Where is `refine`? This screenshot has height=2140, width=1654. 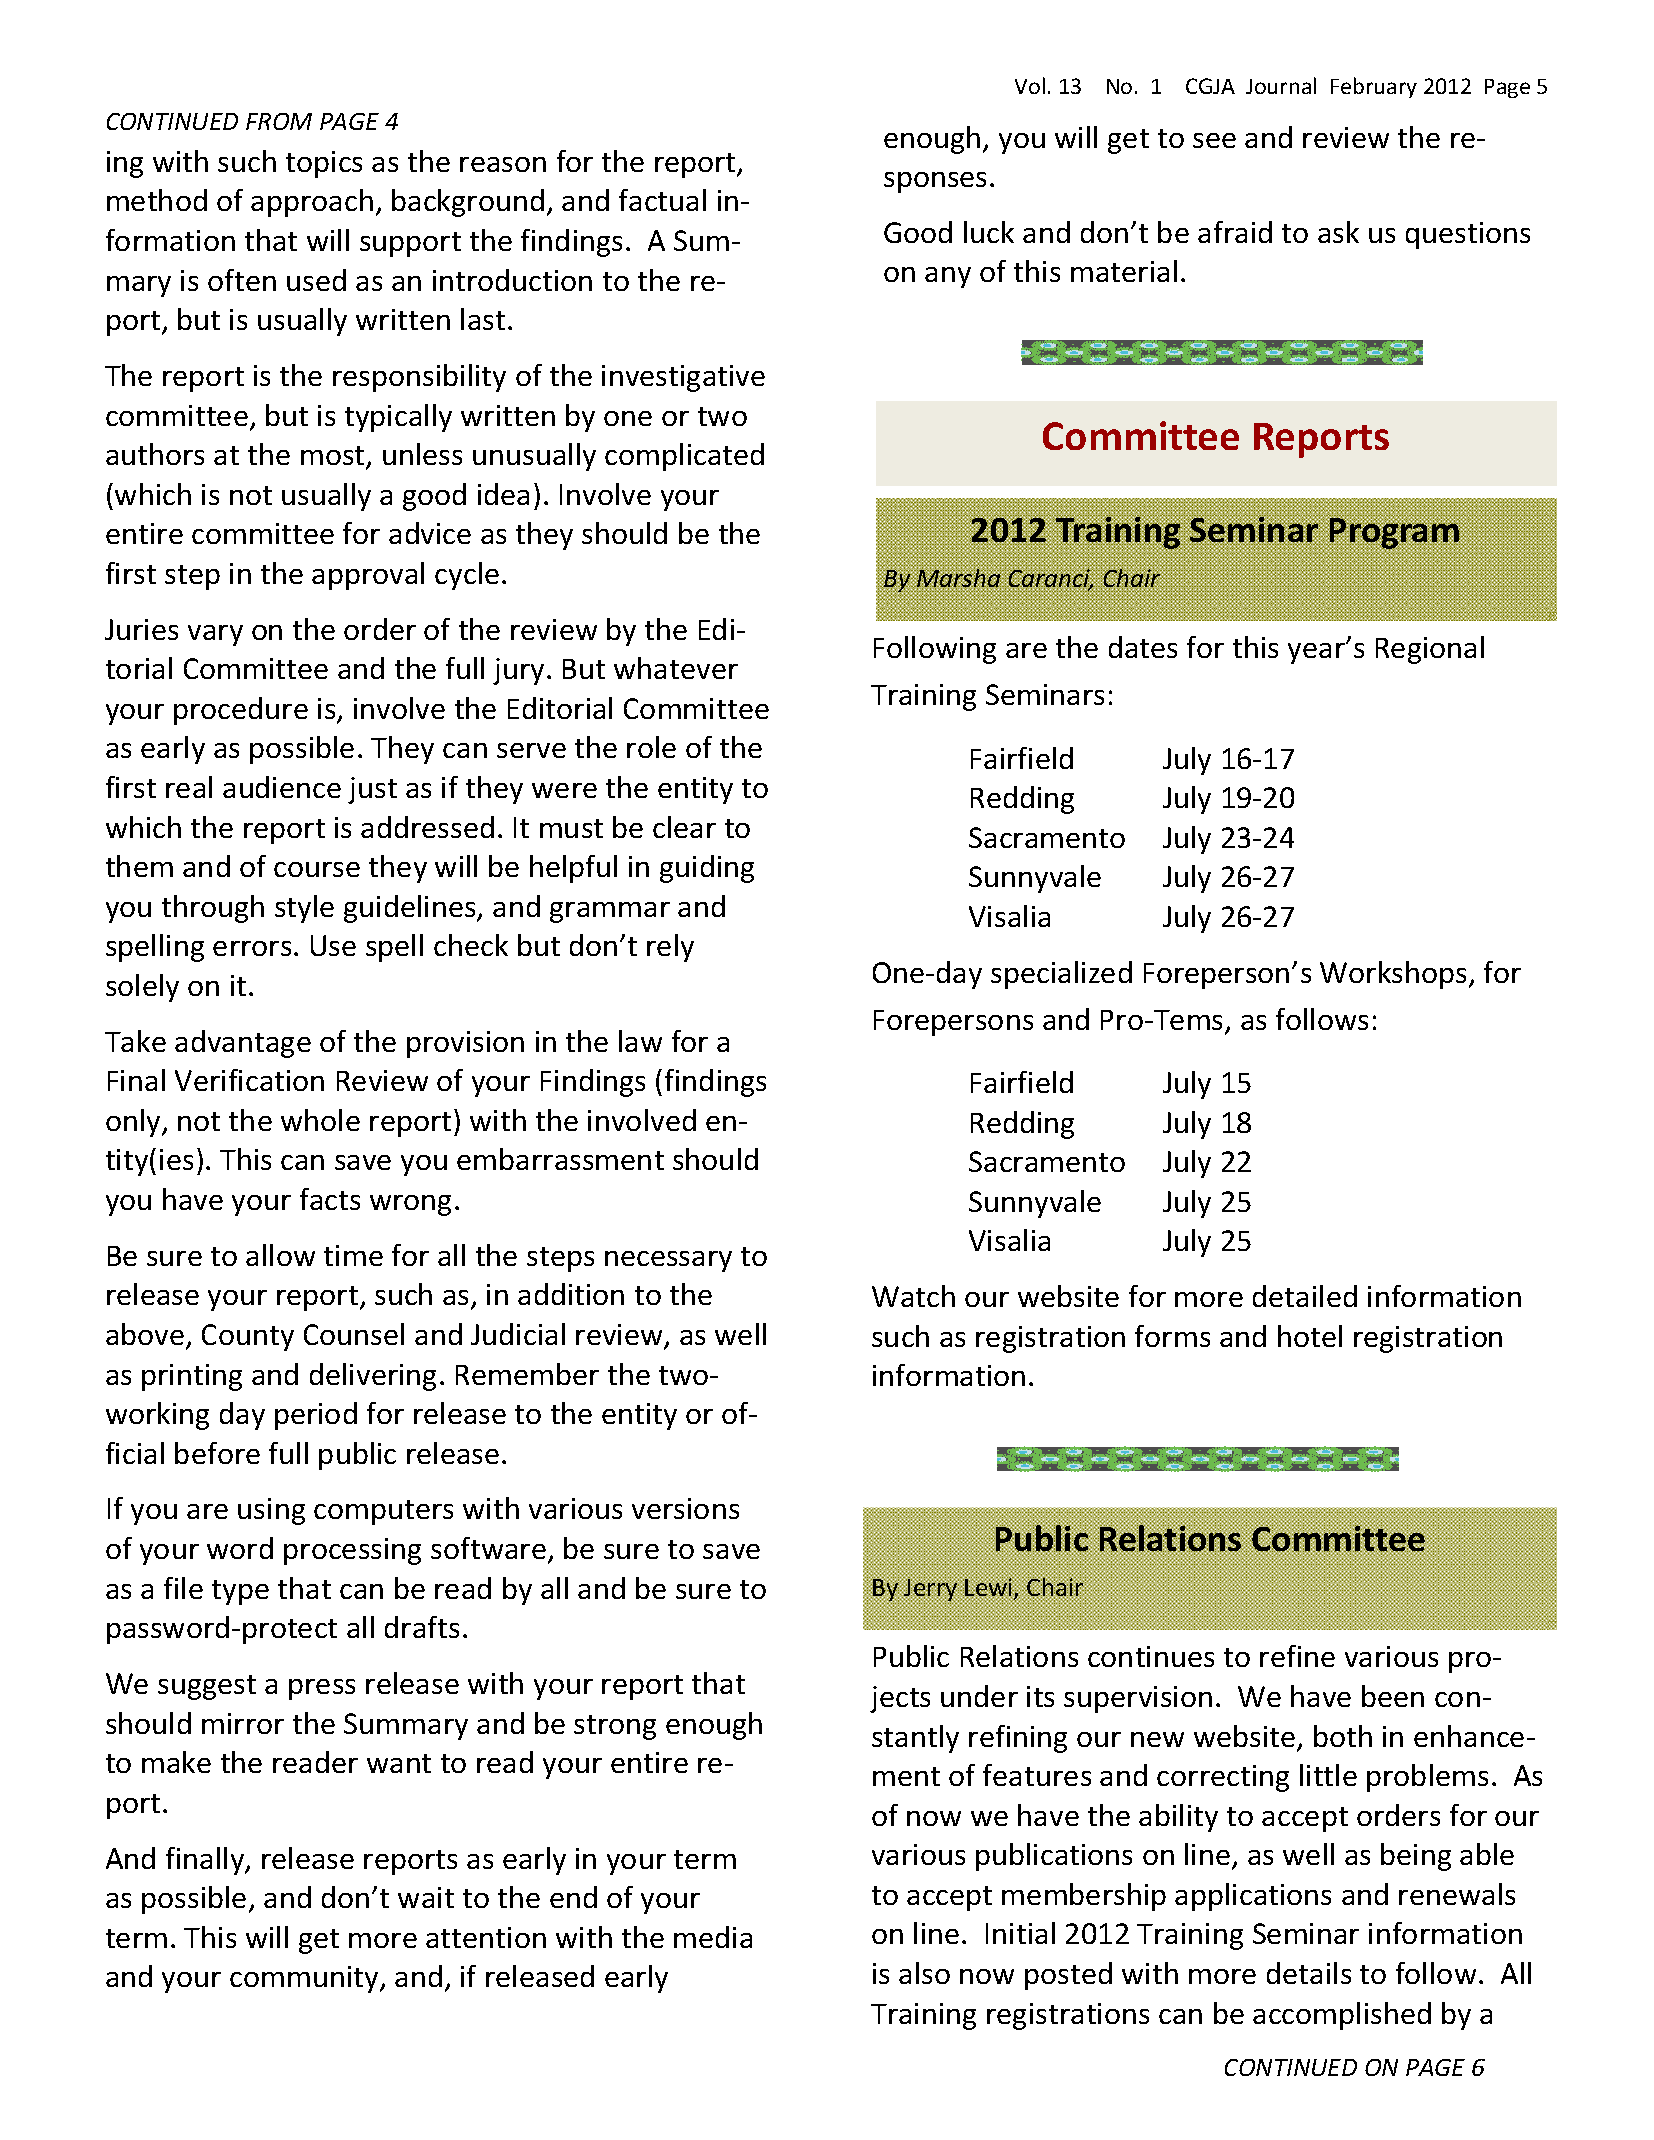
refine is located at coordinates (1297, 1656).
